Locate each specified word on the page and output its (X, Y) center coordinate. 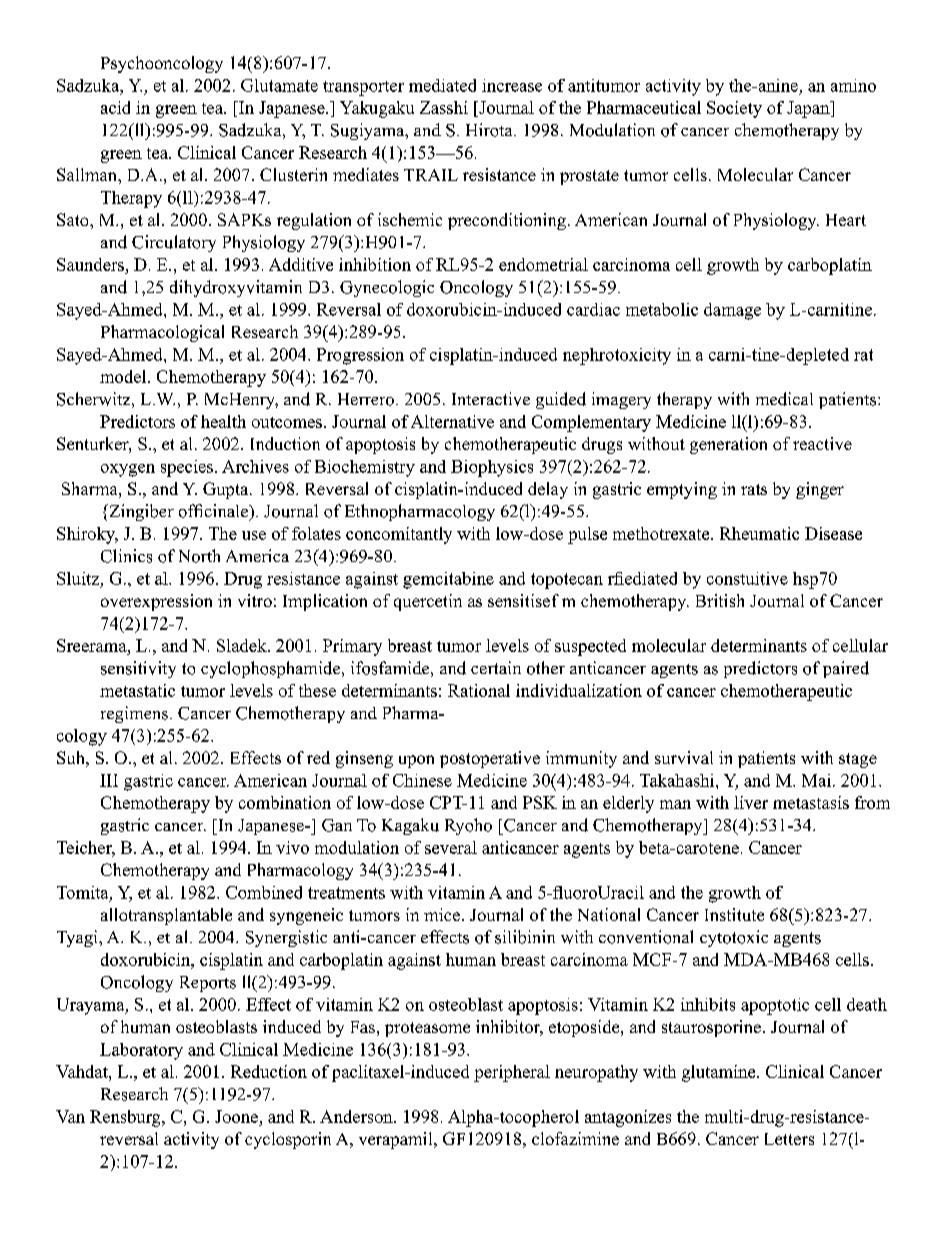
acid (115, 107)
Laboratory (141, 1051)
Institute (734, 914)
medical (784, 399)
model (124, 376)
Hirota (490, 130)
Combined (264, 892)
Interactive (491, 399)
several (451, 847)
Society (734, 109)
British (720, 600)
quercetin (428, 602)
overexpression (156, 602)
